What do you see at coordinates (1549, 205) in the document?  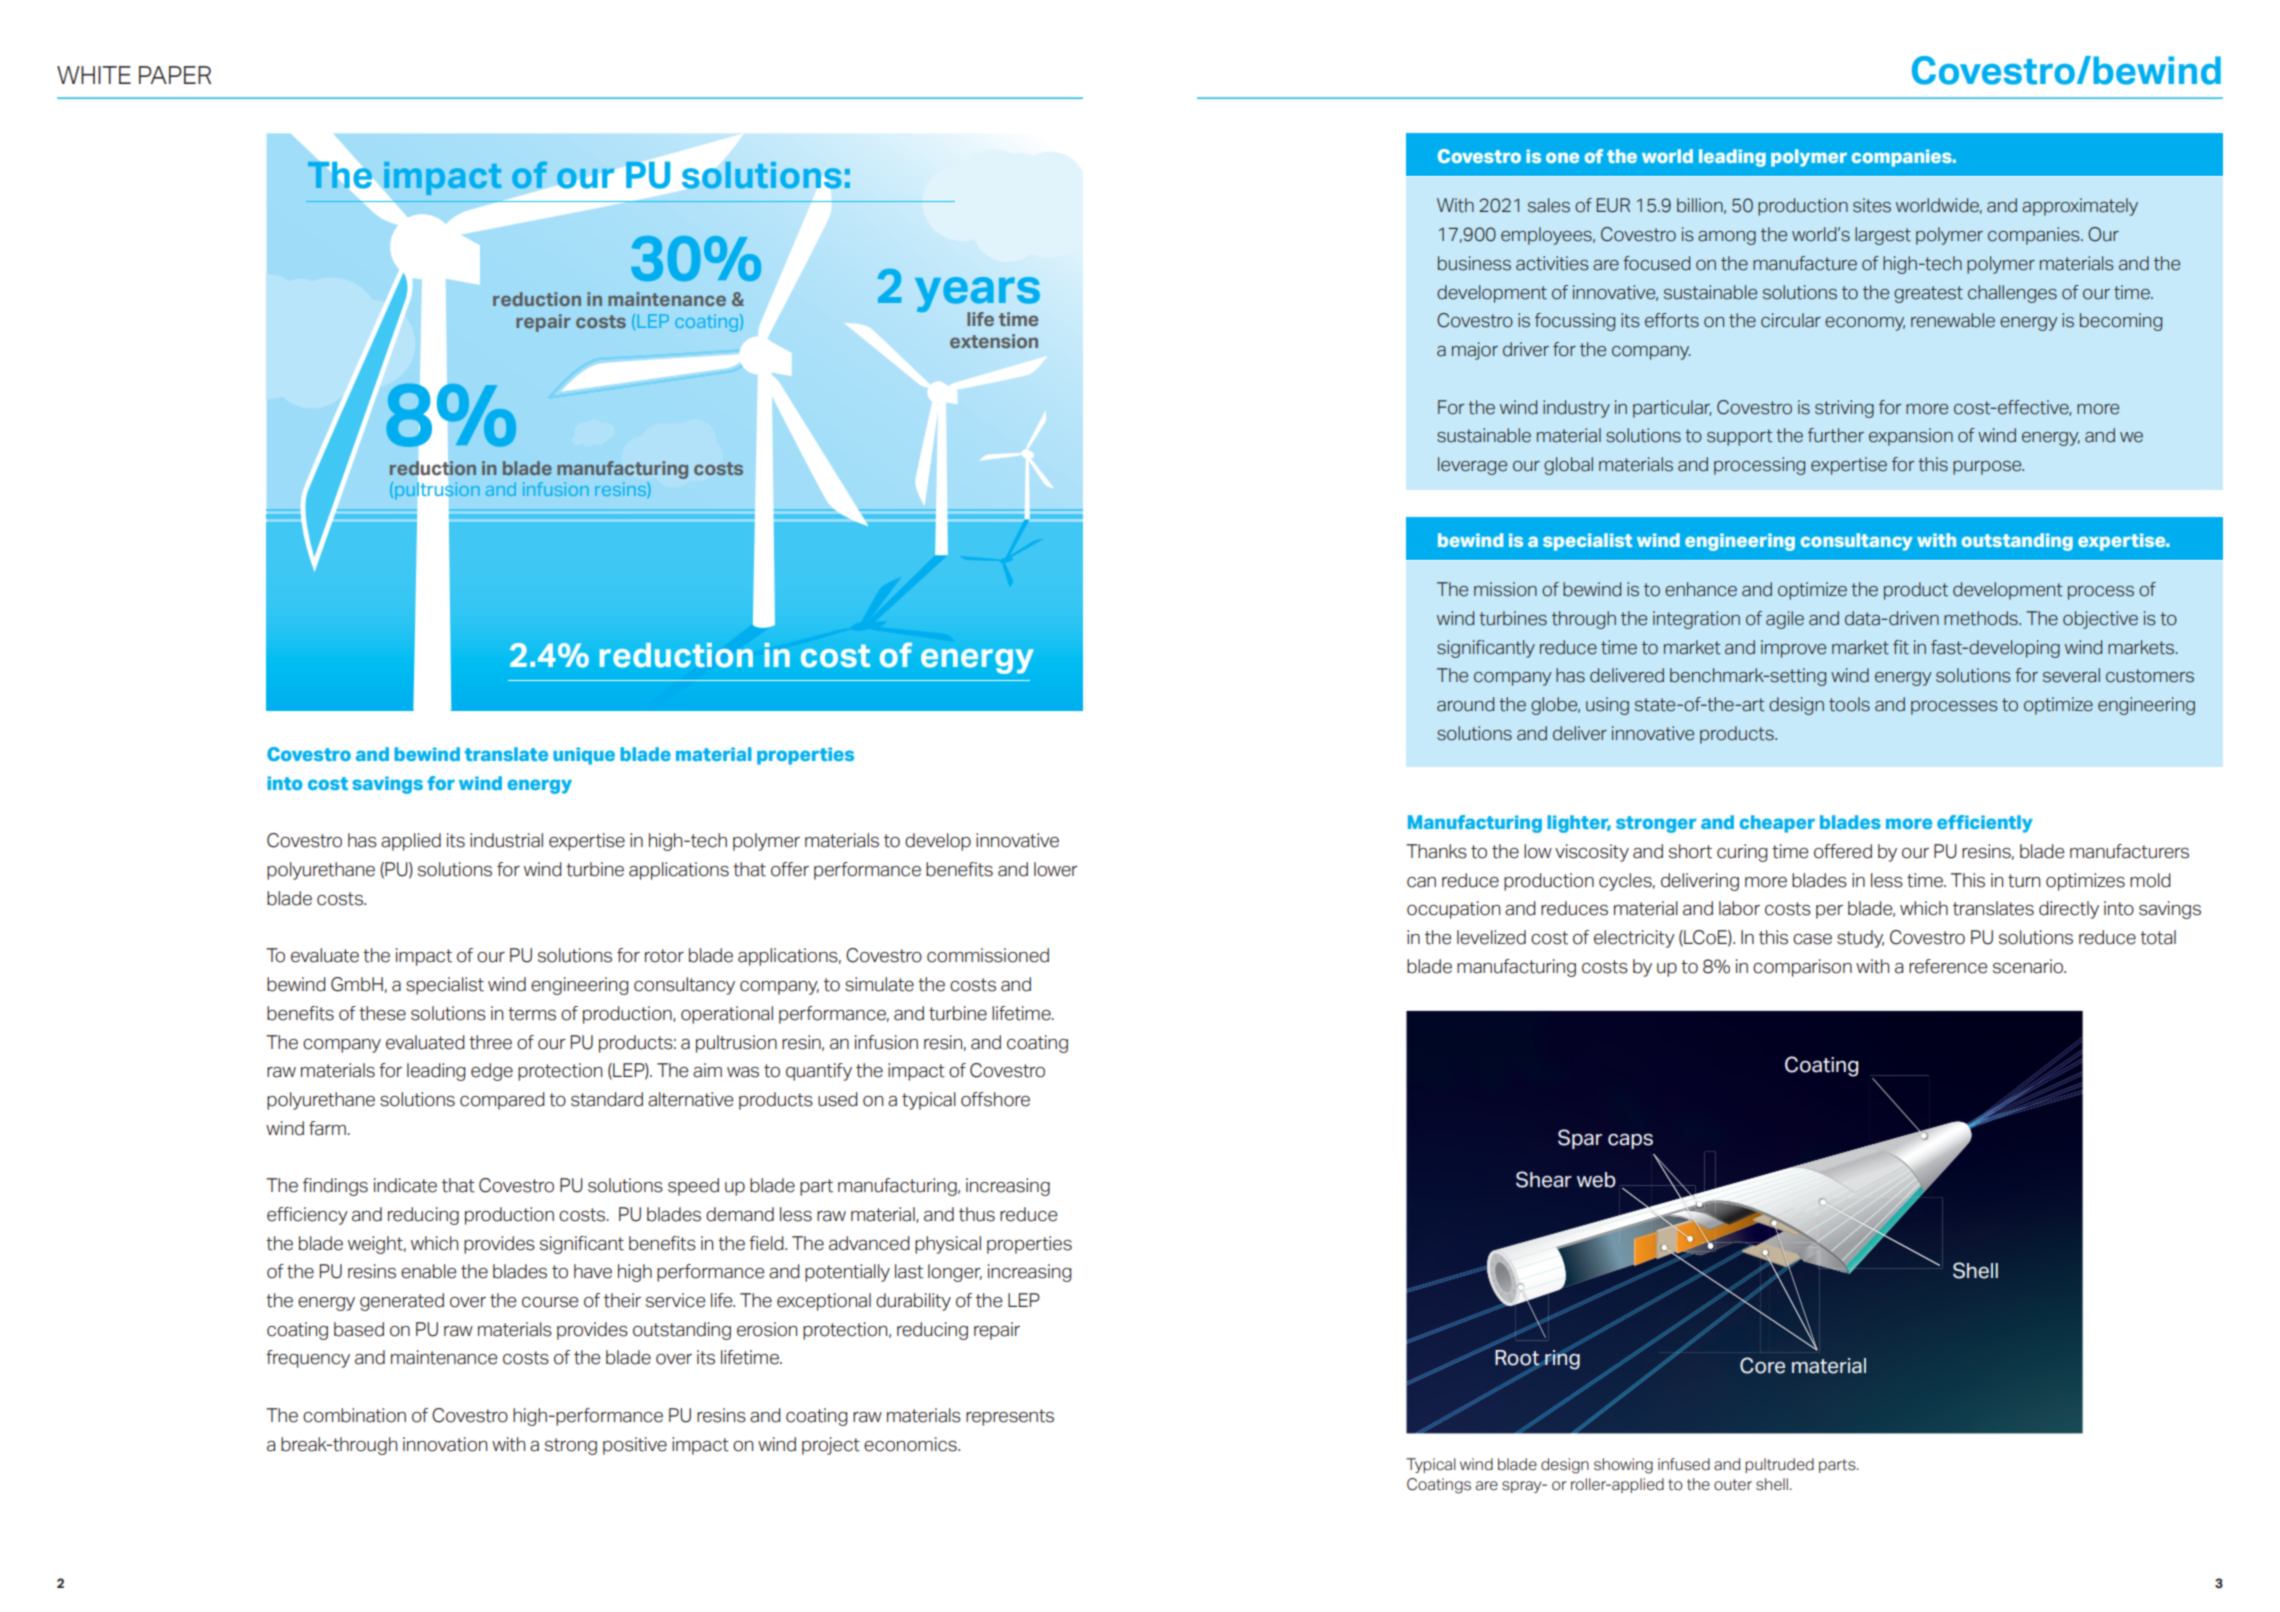 I see `sales` at bounding box center [1549, 205].
